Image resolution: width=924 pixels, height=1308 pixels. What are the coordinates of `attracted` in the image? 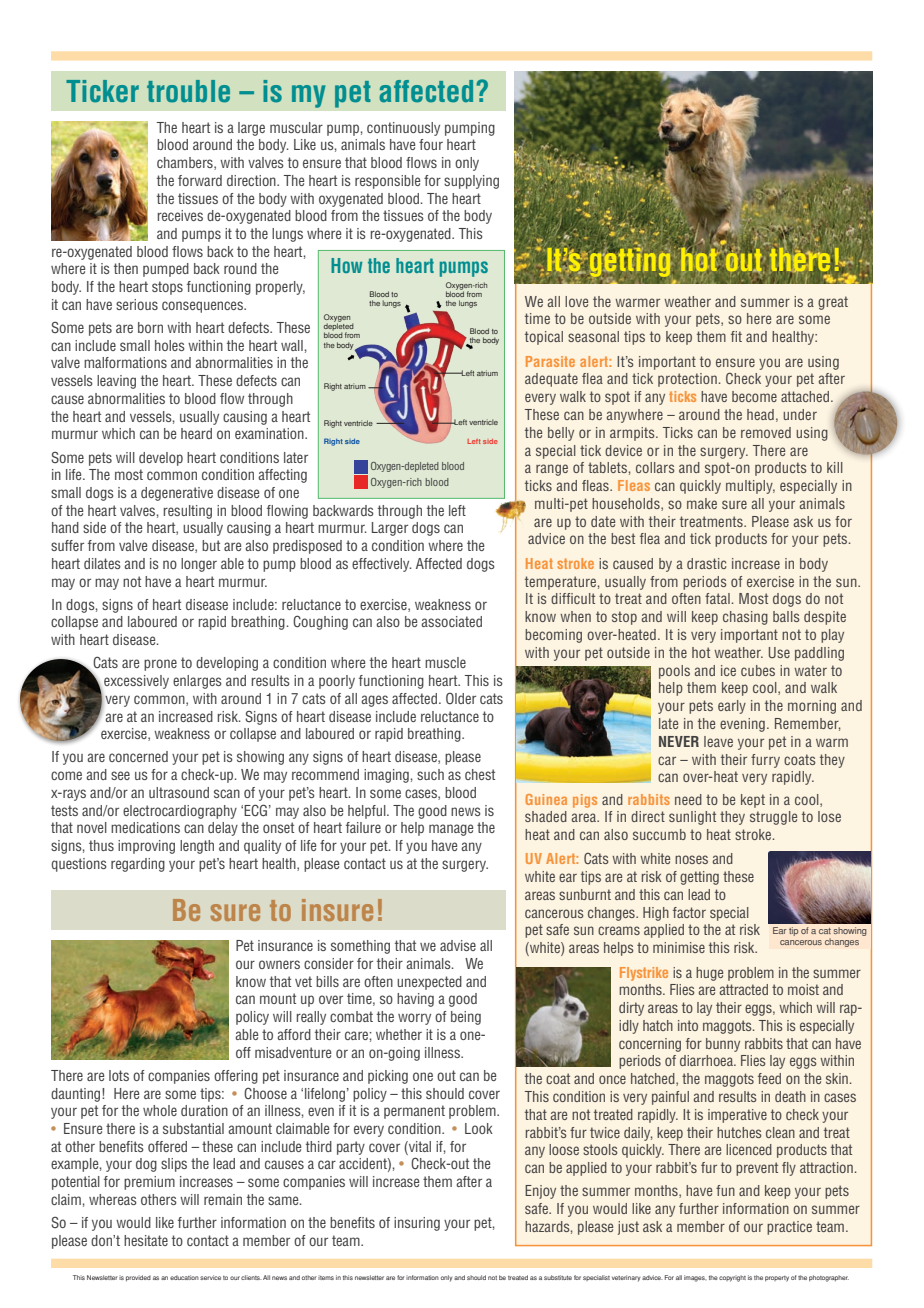 It's located at (744, 989).
